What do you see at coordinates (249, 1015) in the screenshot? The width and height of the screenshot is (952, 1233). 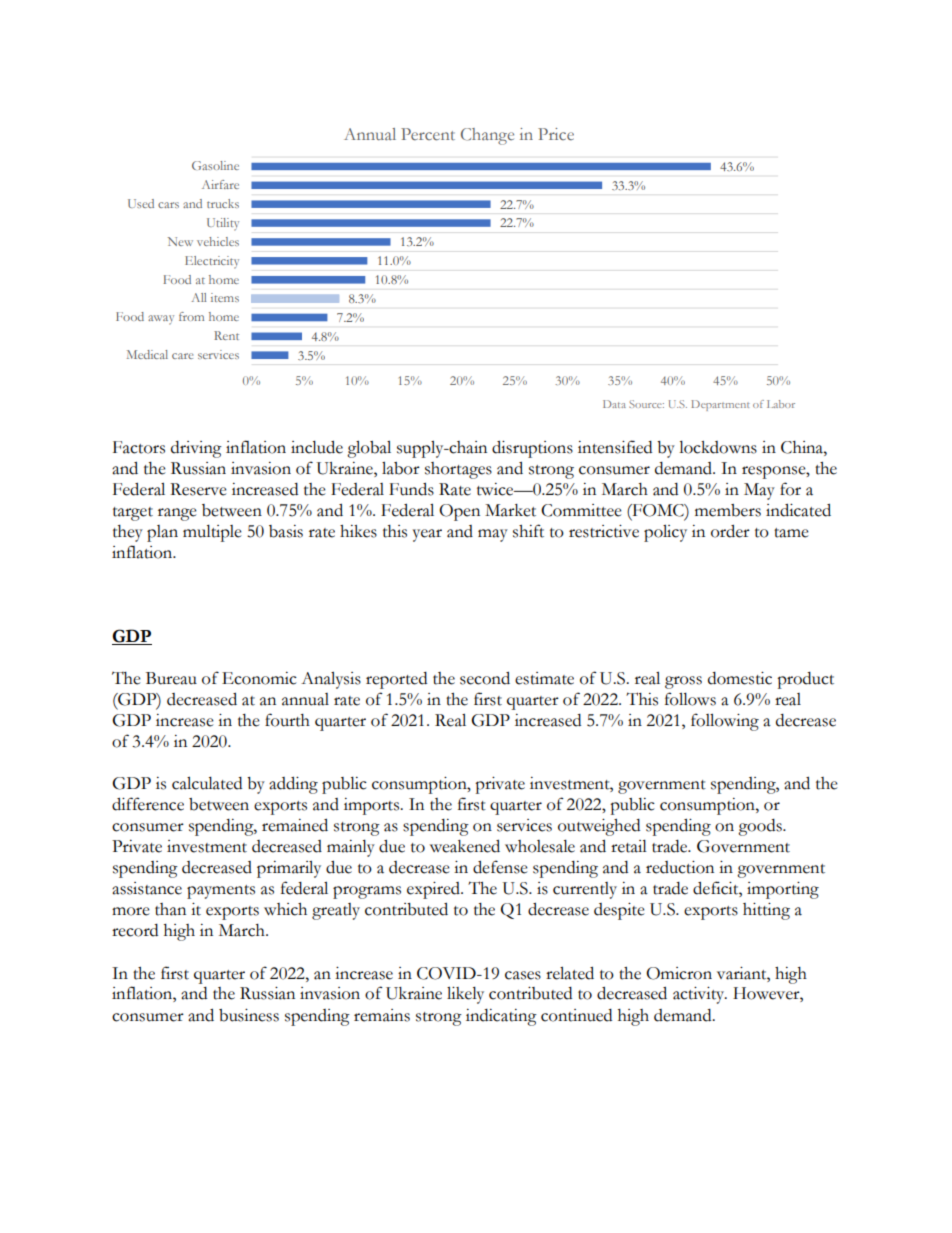 I see `business` at bounding box center [249, 1015].
